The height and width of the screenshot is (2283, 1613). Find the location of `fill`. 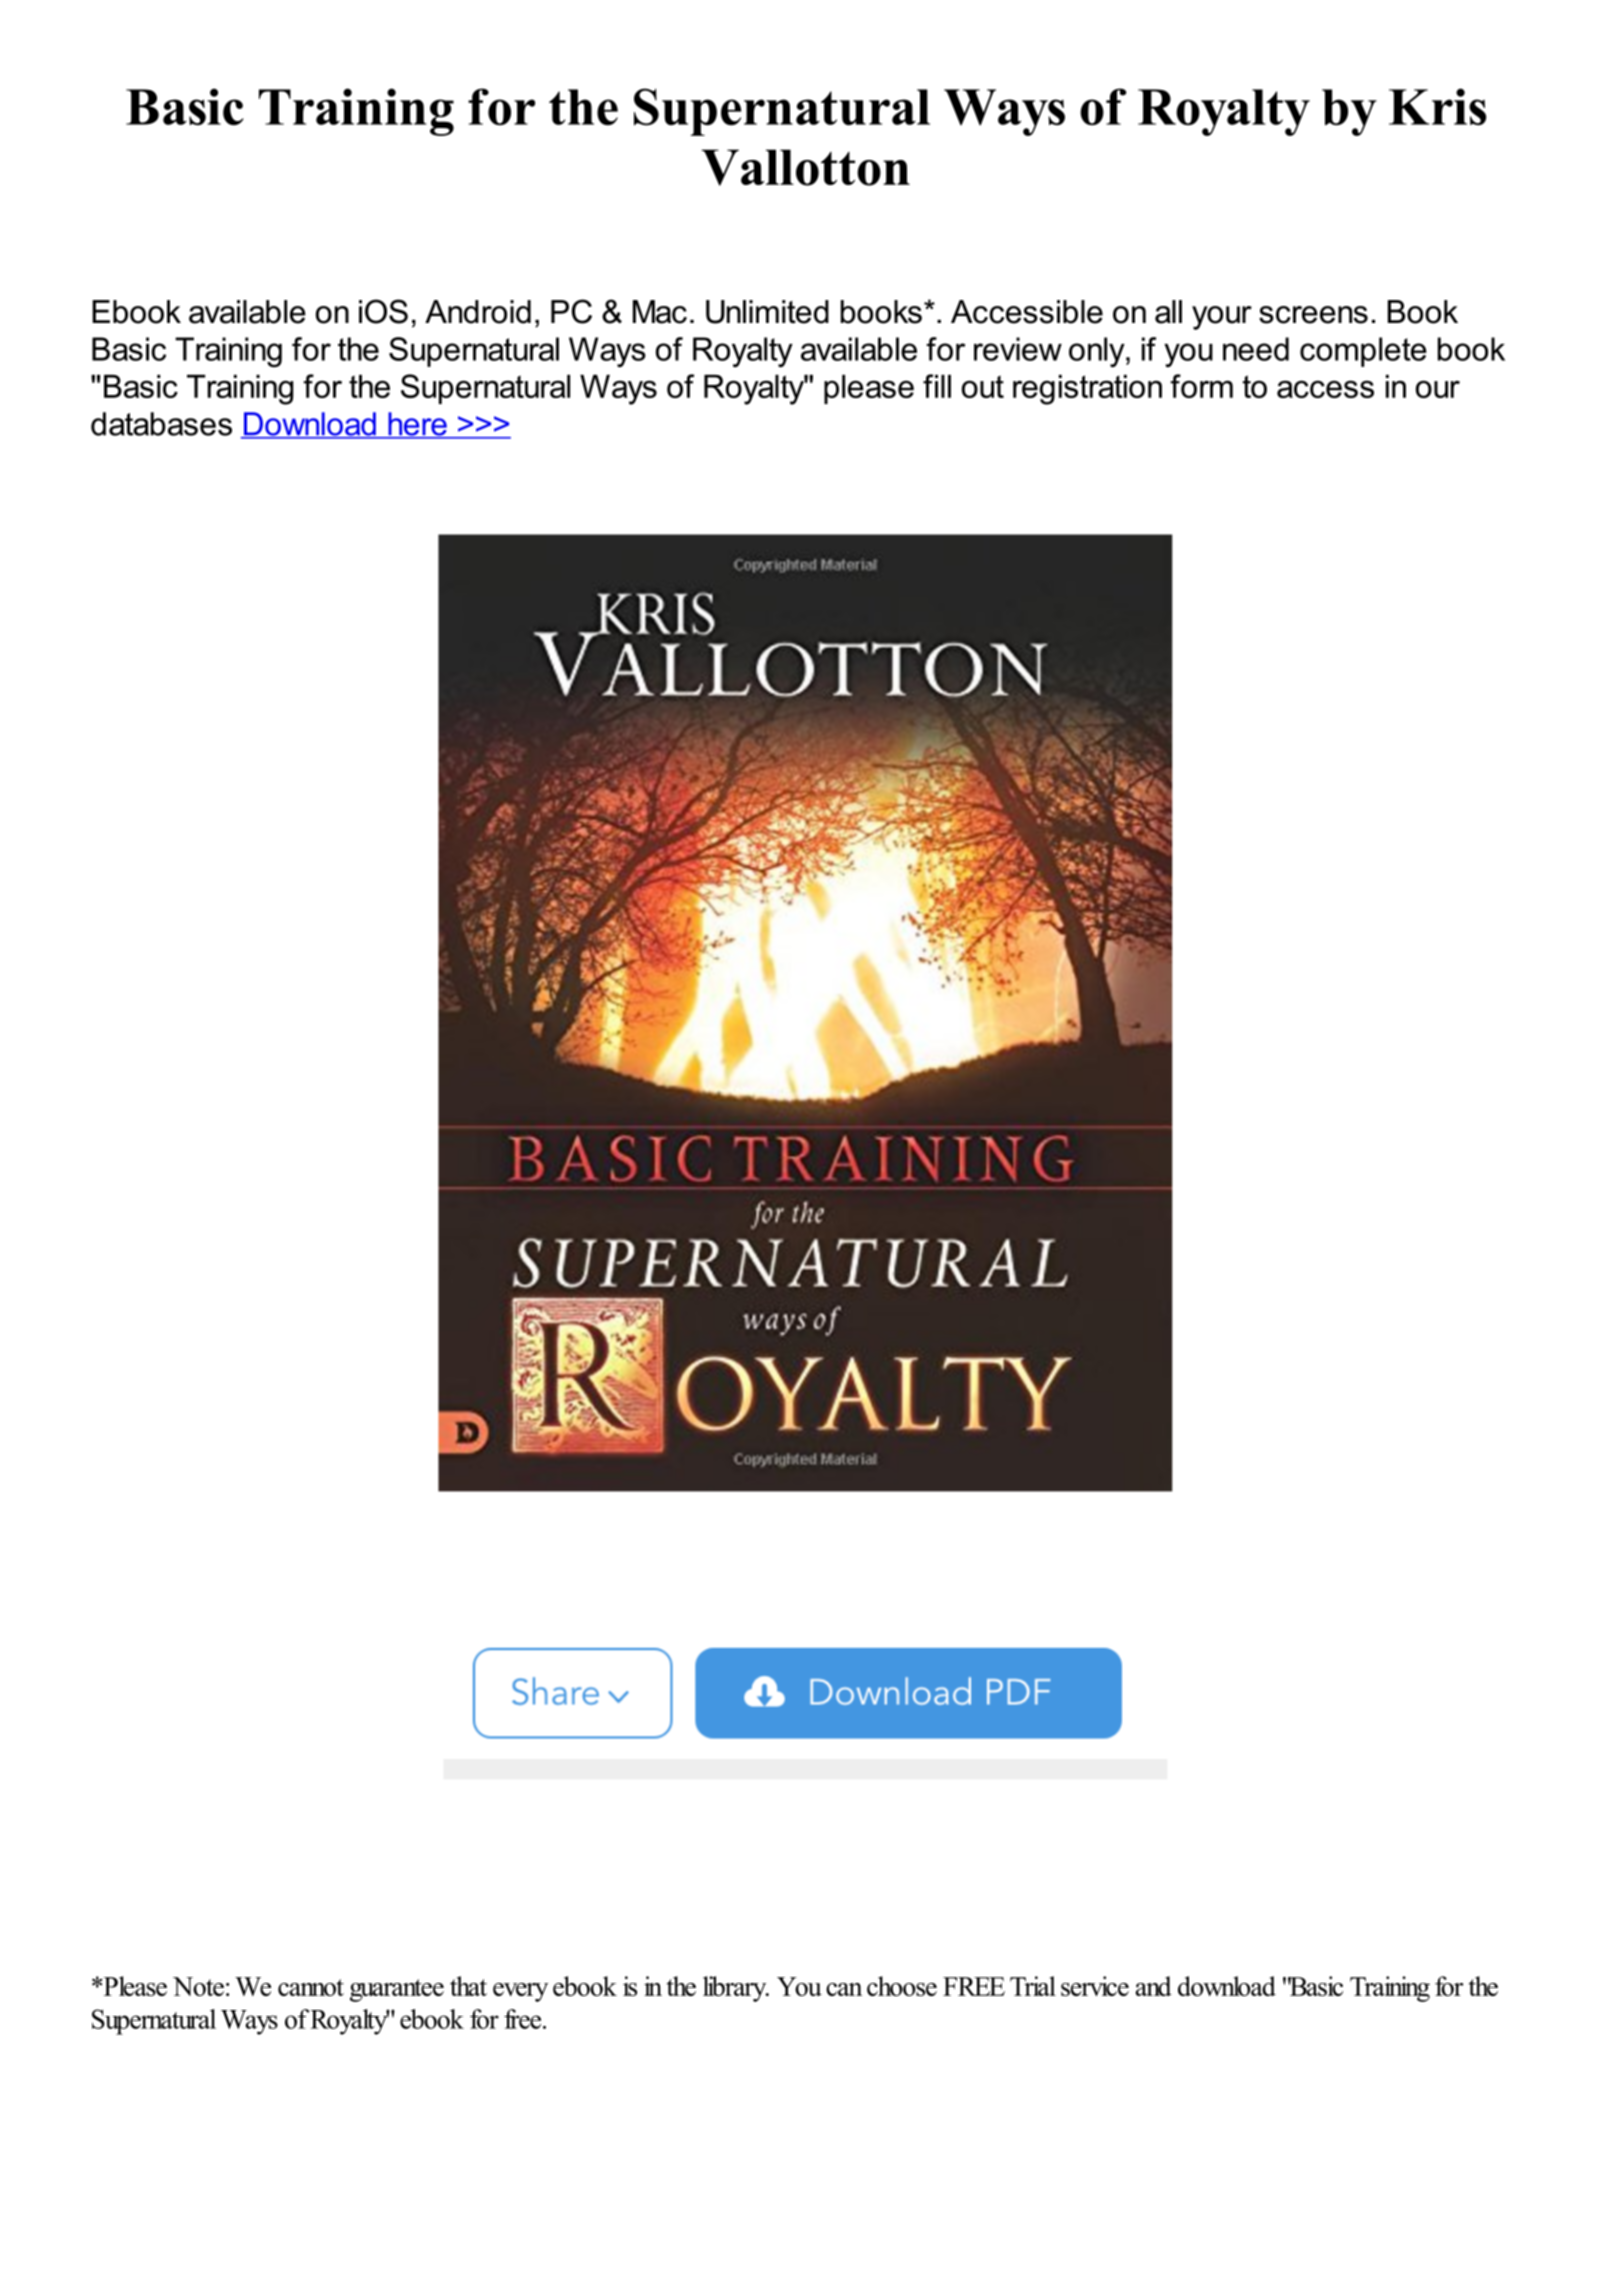

fill is located at coordinates (937, 386).
